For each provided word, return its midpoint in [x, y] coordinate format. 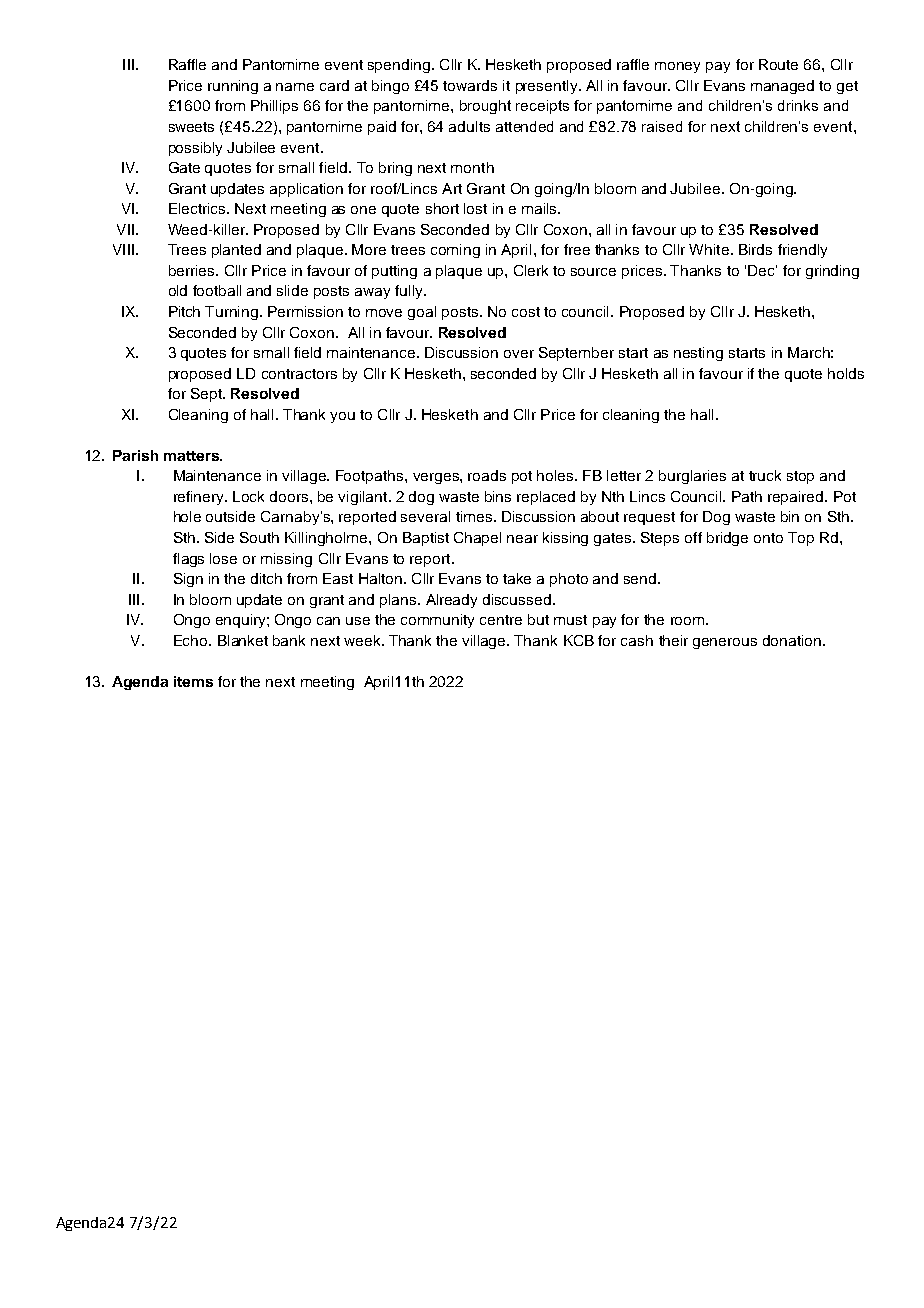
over [519, 354]
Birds [755, 249]
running [233, 87]
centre [501, 620]
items [193, 681]
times [475, 516]
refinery [200, 498]
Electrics [198, 208]
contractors [299, 374]
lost [475, 208]
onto [768, 538]
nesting [698, 354]
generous [725, 643]
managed [782, 87]
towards [470, 85]
